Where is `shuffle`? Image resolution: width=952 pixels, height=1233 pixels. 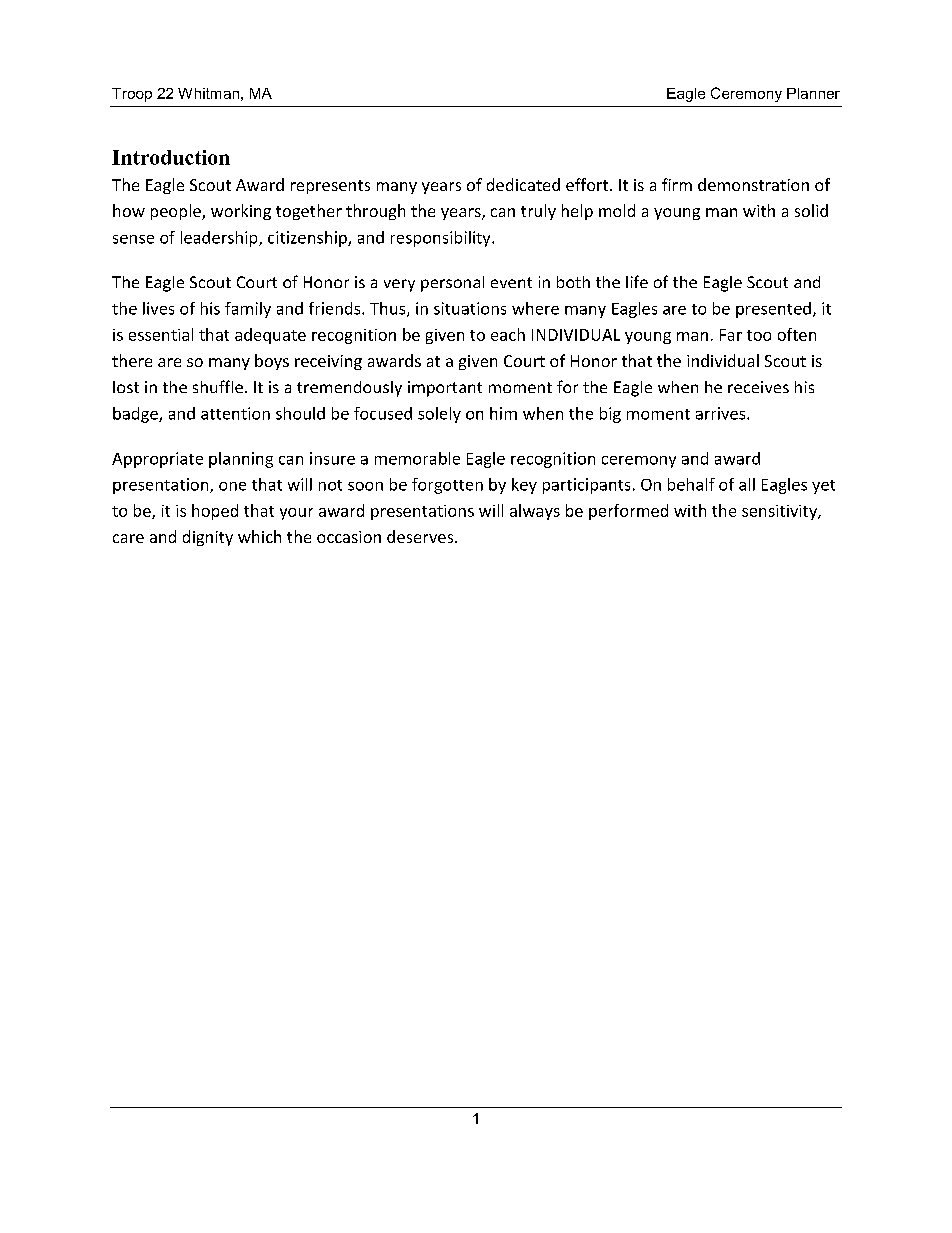
shuffle is located at coordinates (218, 386).
